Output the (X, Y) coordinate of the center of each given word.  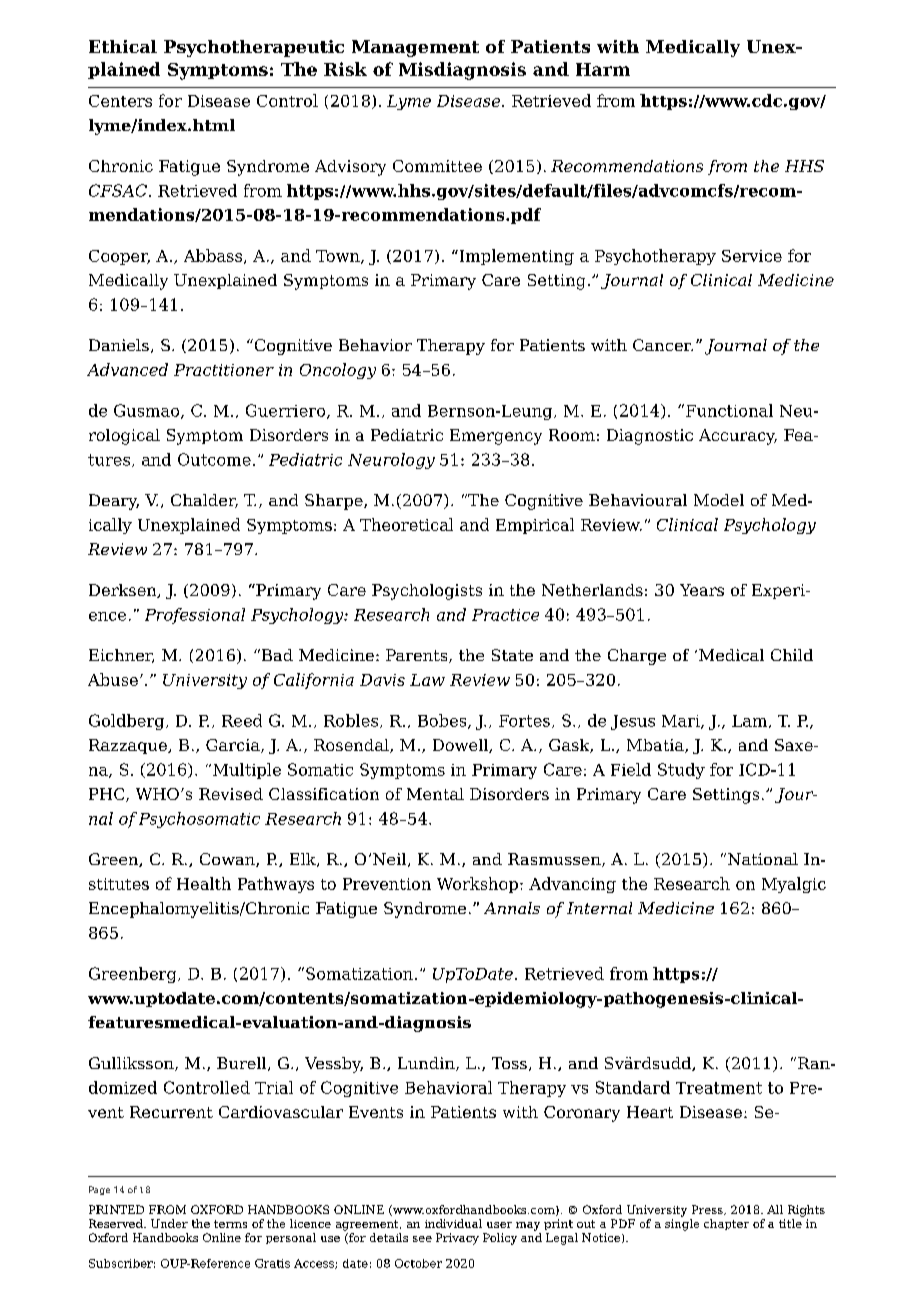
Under (169, 1223)
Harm (603, 69)
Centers (120, 101)
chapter (726, 1224)
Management (415, 48)
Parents (418, 656)
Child (792, 655)
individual (453, 1223)
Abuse (113, 679)
